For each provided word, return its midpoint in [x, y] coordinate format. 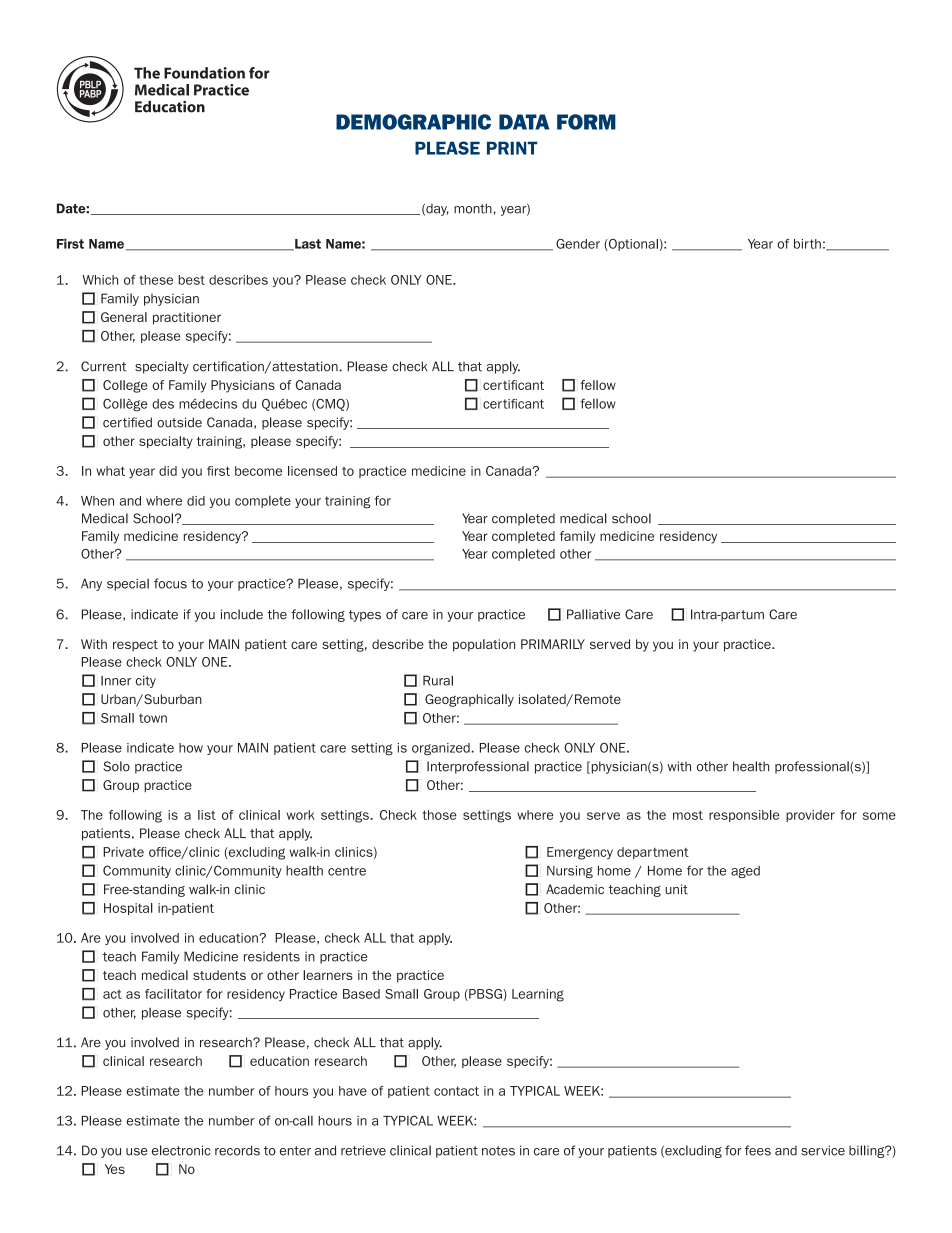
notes [498, 1151]
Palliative [593, 614]
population [484, 645]
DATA [524, 122]
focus [170, 583]
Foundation [204, 73]
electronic [181, 1150]
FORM [586, 122]
